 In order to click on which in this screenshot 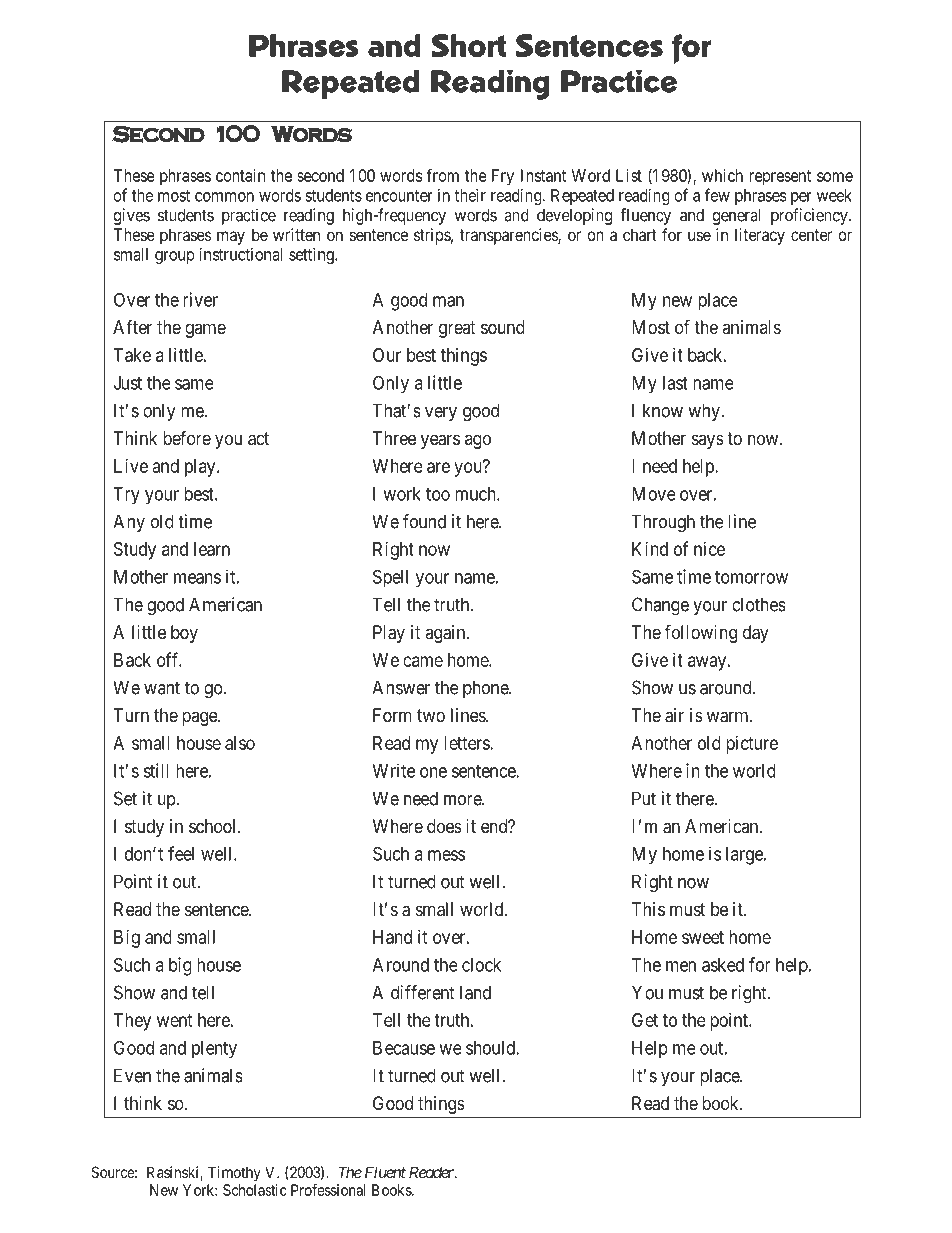, I will do `click(722, 175)`.
